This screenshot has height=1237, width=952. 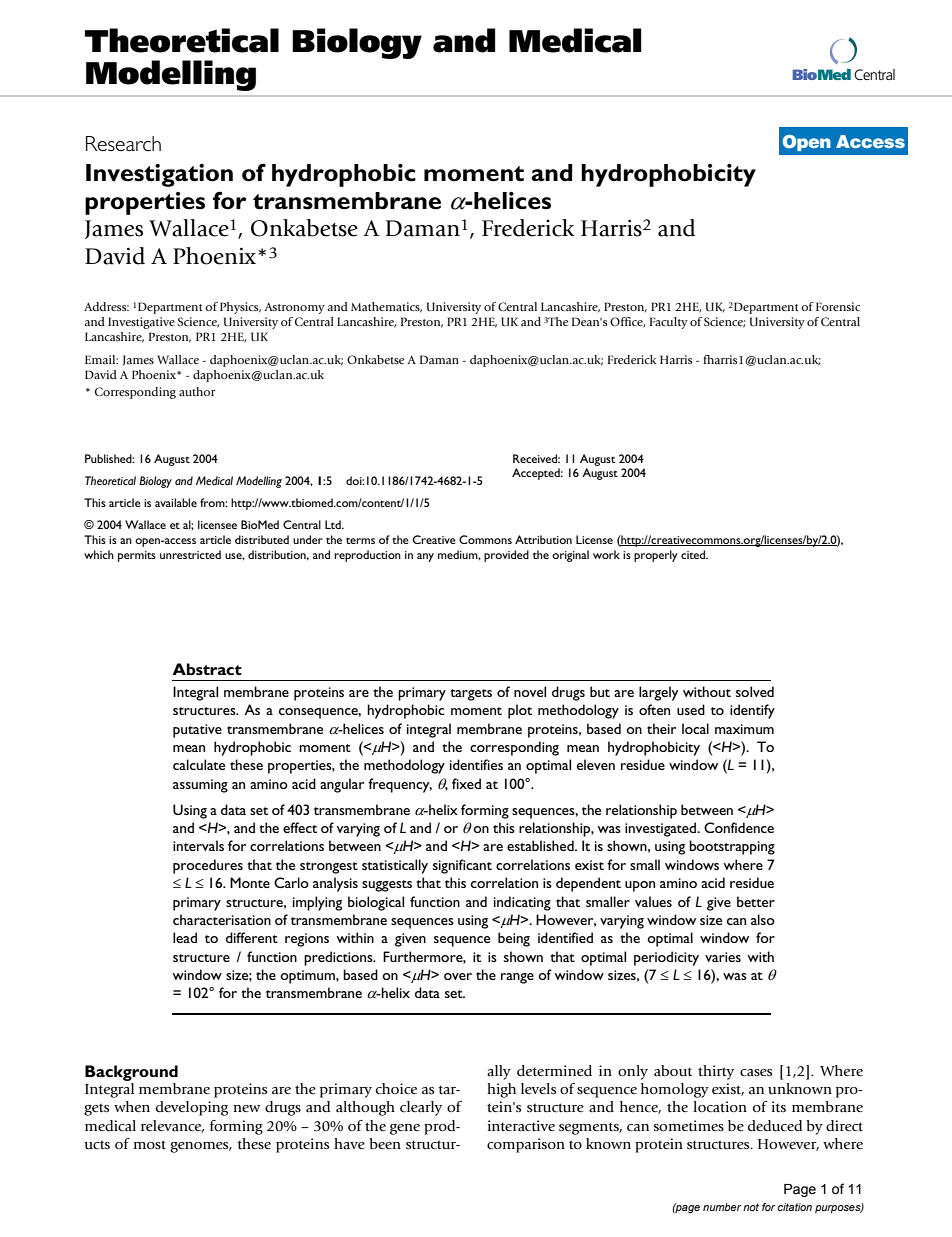 I want to click on Forensic, so click(x=838, y=306).
